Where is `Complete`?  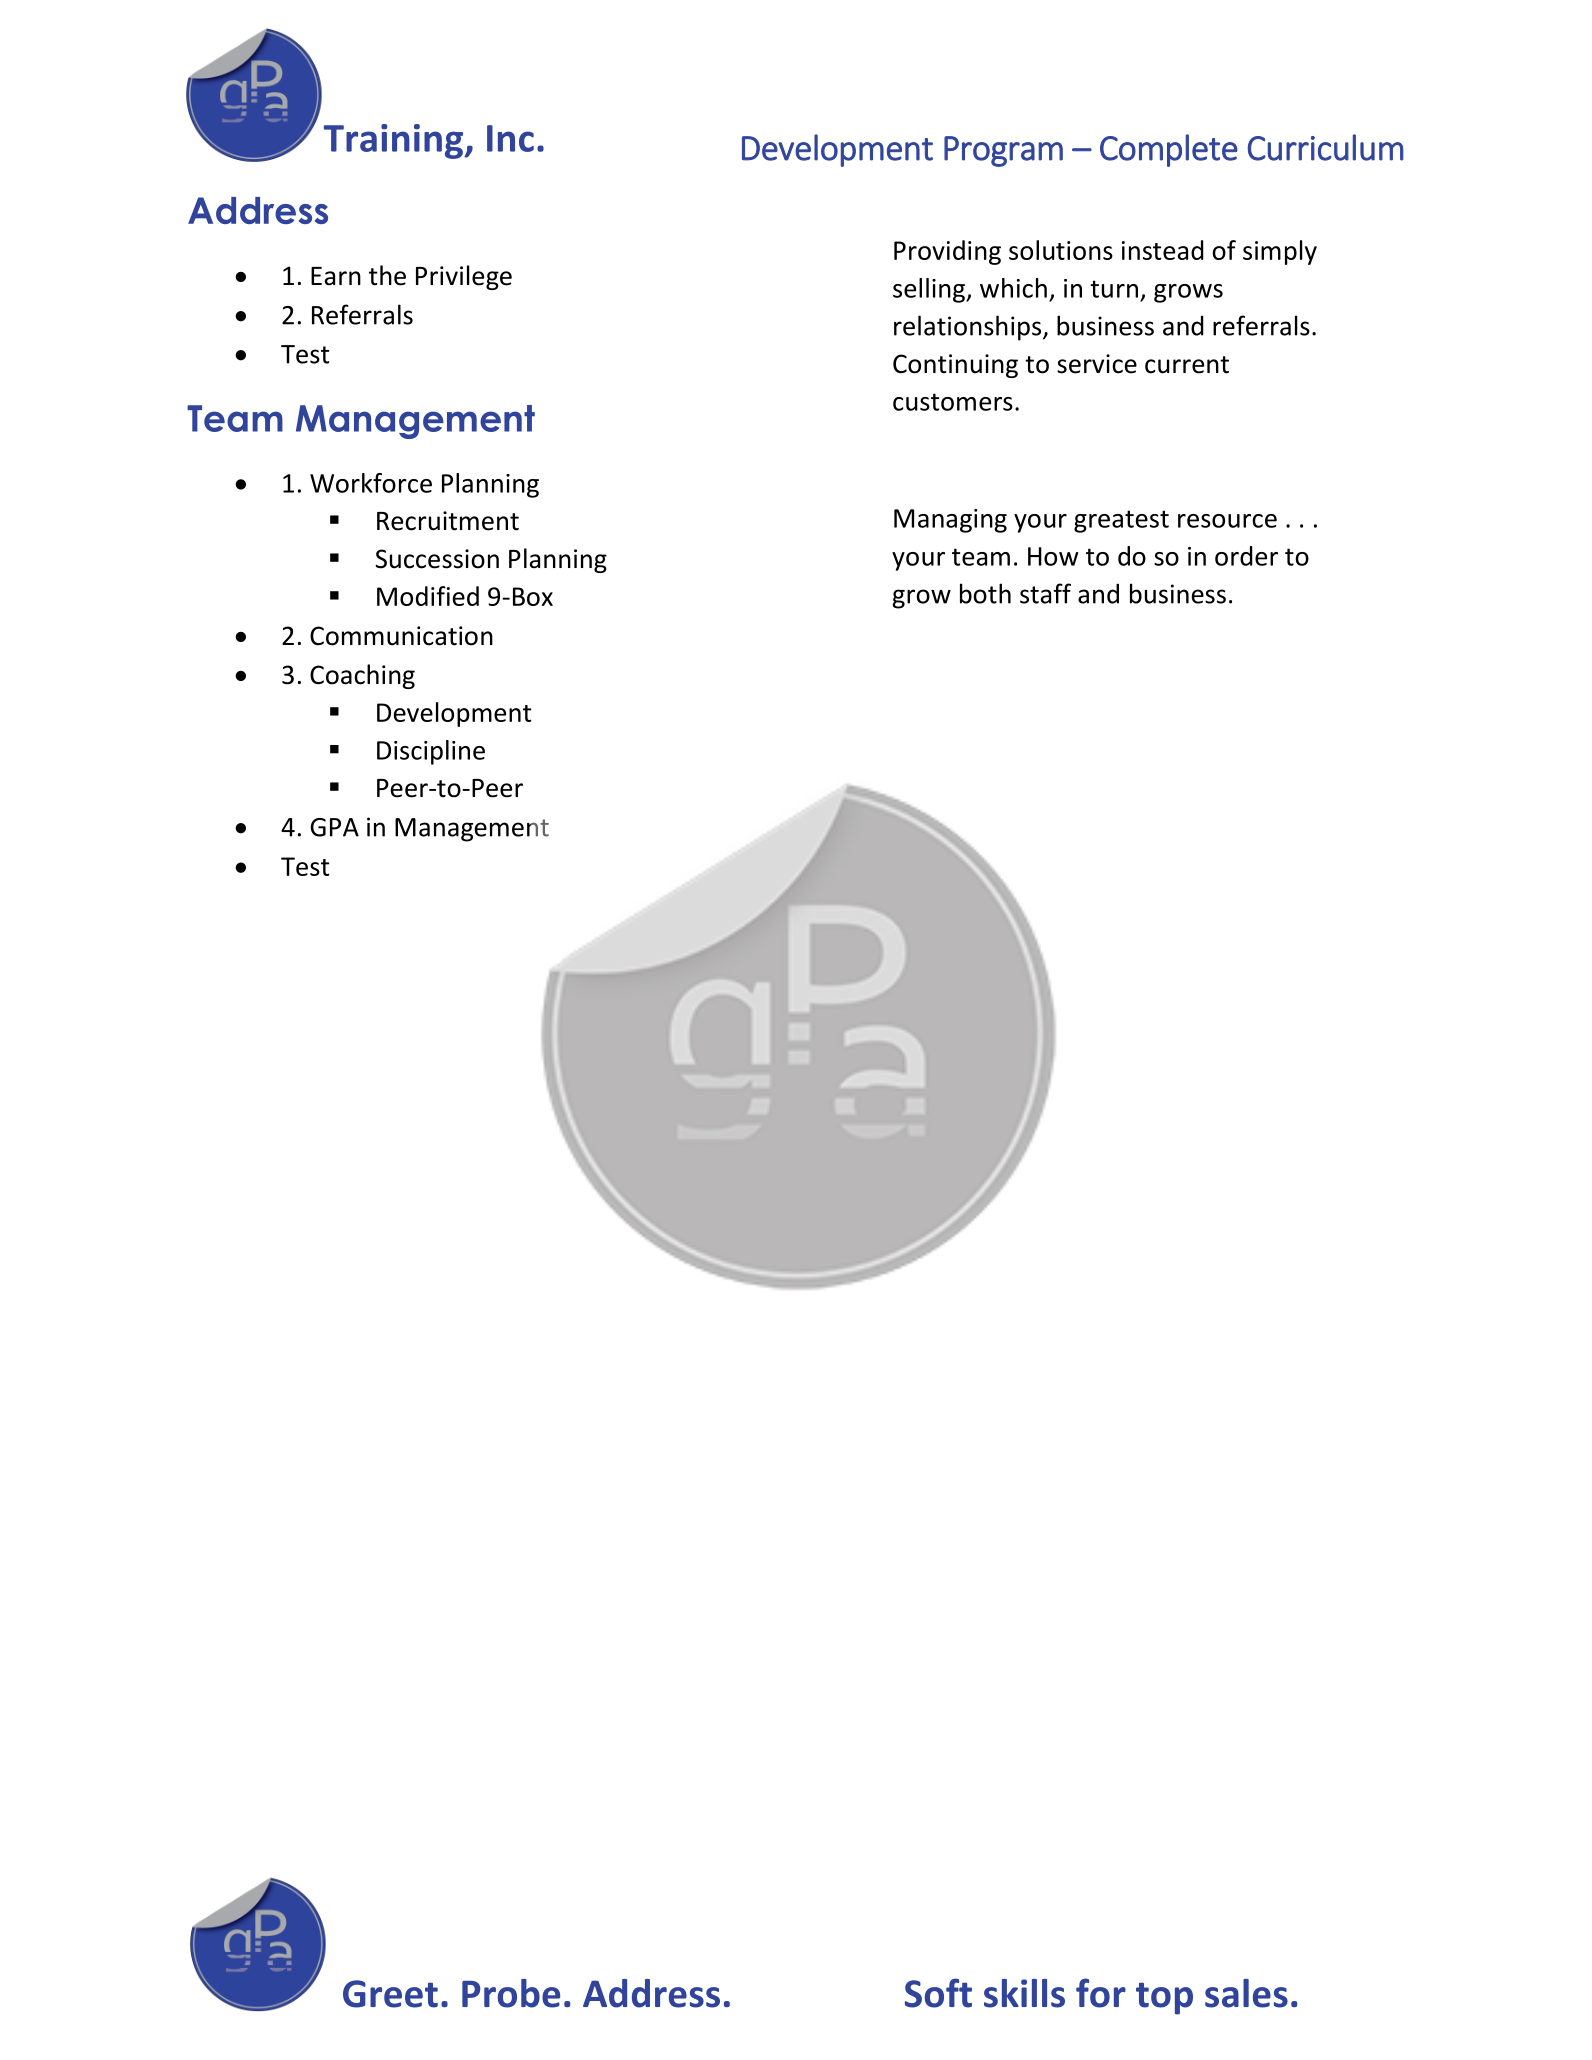 Complete is located at coordinates (1169, 150).
